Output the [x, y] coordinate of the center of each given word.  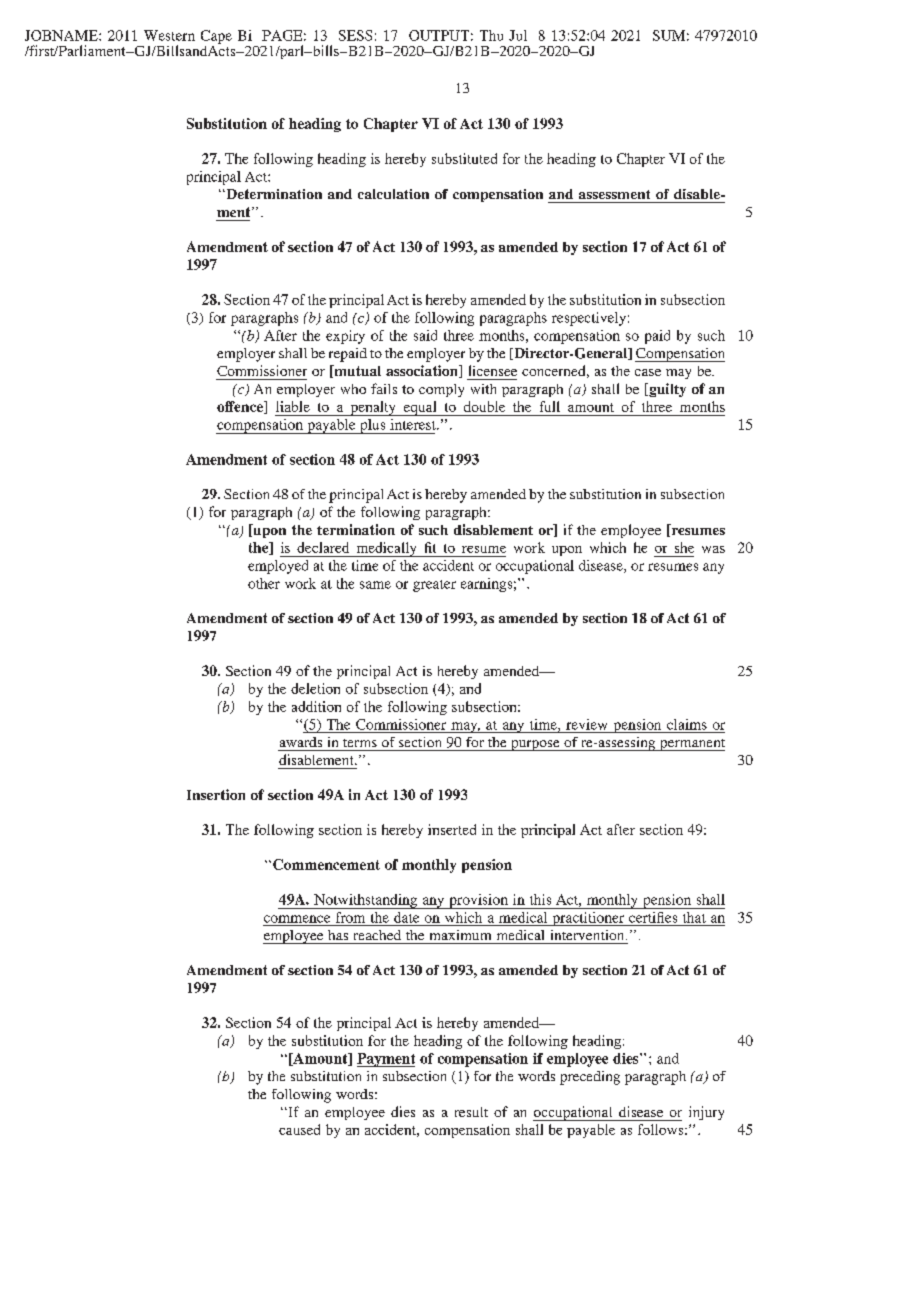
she [684, 547]
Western [169, 35]
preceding [590, 1078]
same [375, 585]
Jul [518, 35]
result [471, 1112]
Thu [491, 35]
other [264, 583]
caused [299, 1129]
